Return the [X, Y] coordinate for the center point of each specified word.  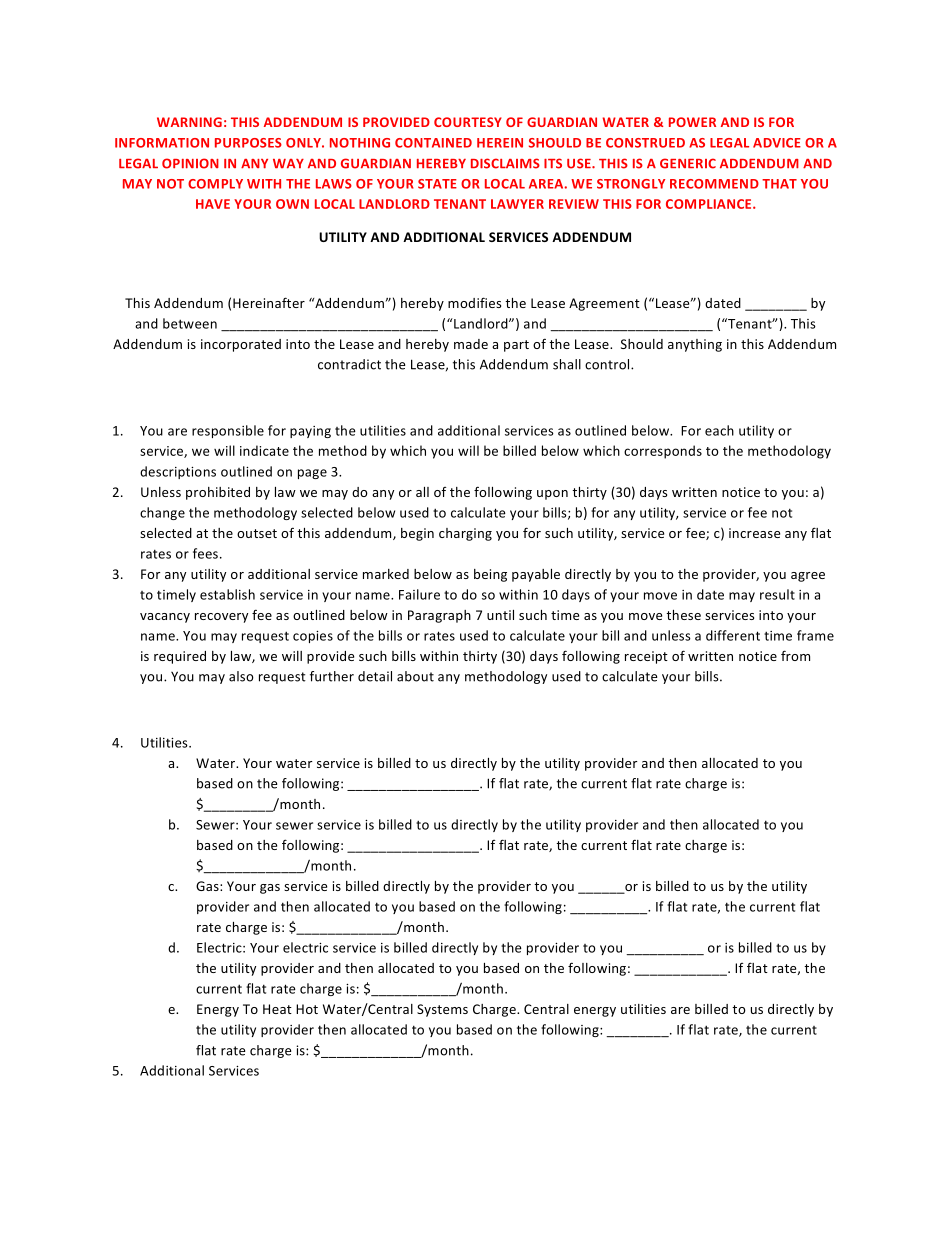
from [795, 655]
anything [695, 345]
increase [754, 533]
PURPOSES [248, 143]
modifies [474, 302]
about [415, 676]
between [190, 323]
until [500, 615]
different [733, 635]
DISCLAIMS [505, 163]
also [241, 676]
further [332, 676]
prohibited [218, 493]
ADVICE [777, 143]
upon [552, 495]
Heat [277, 1009]
